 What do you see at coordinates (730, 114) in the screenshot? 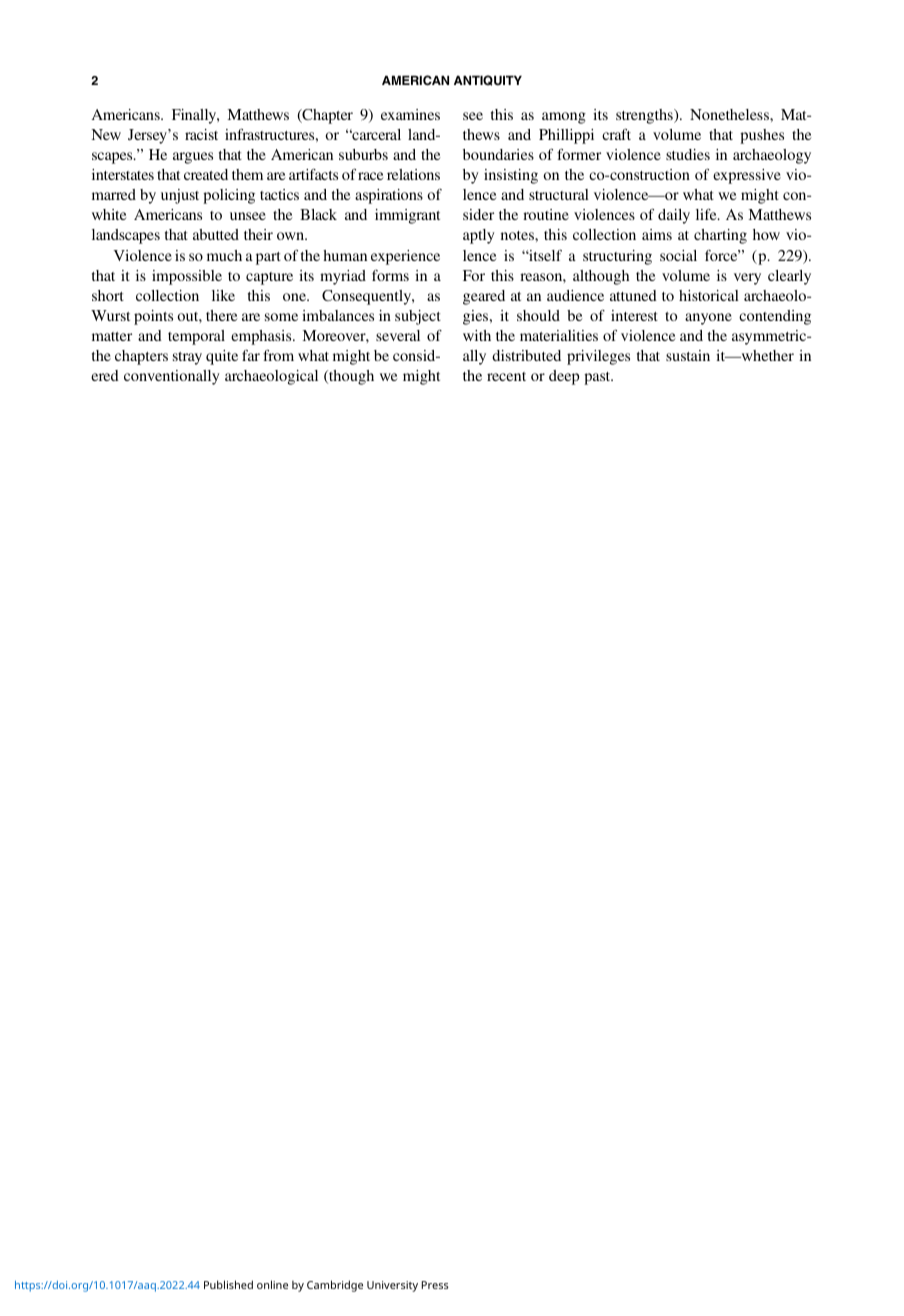
I see `Nonetheless` at bounding box center [730, 114].
